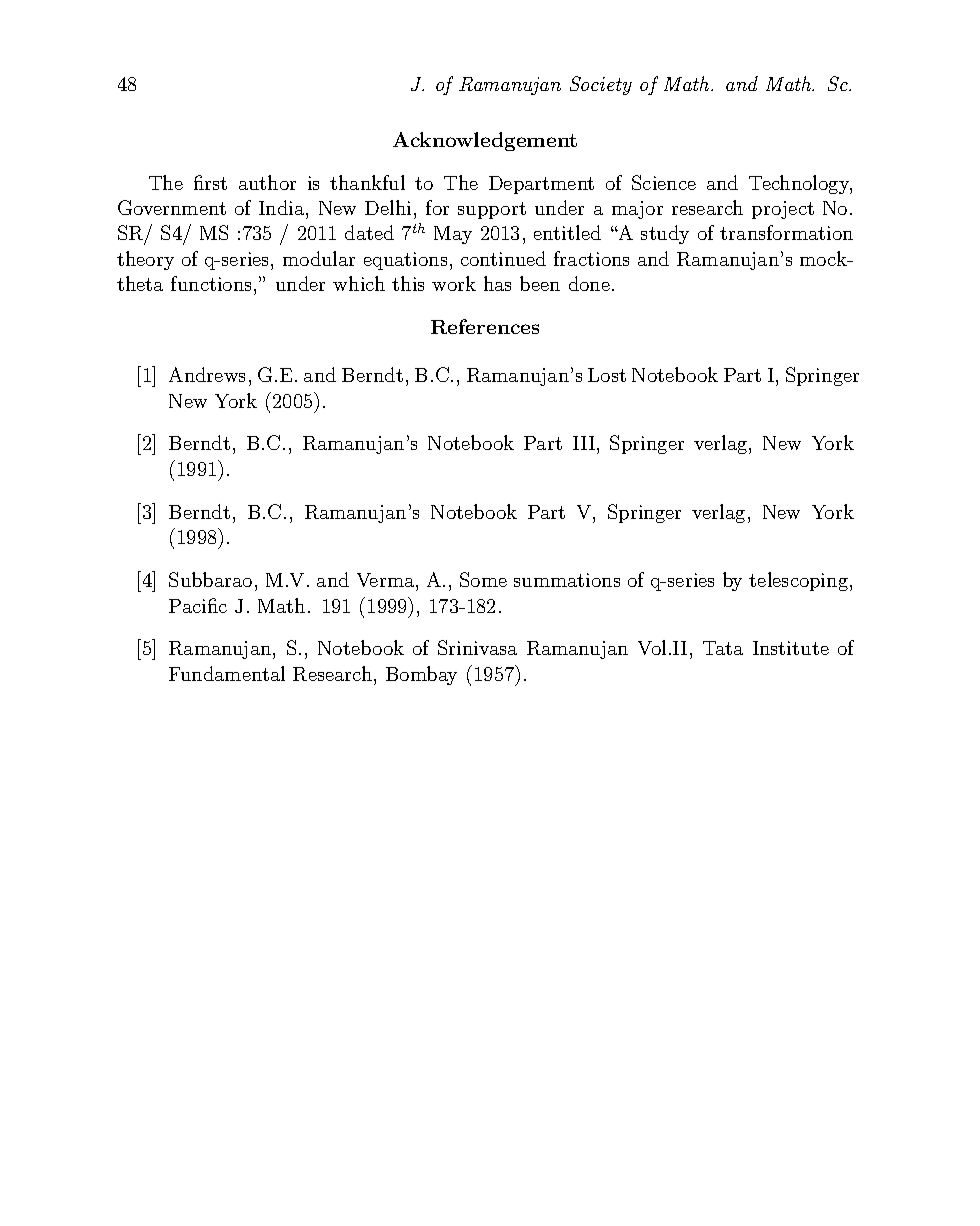  What do you see at coordinates (601, 85) in the image?
I see `Society` at bounding box center [601, 85].
